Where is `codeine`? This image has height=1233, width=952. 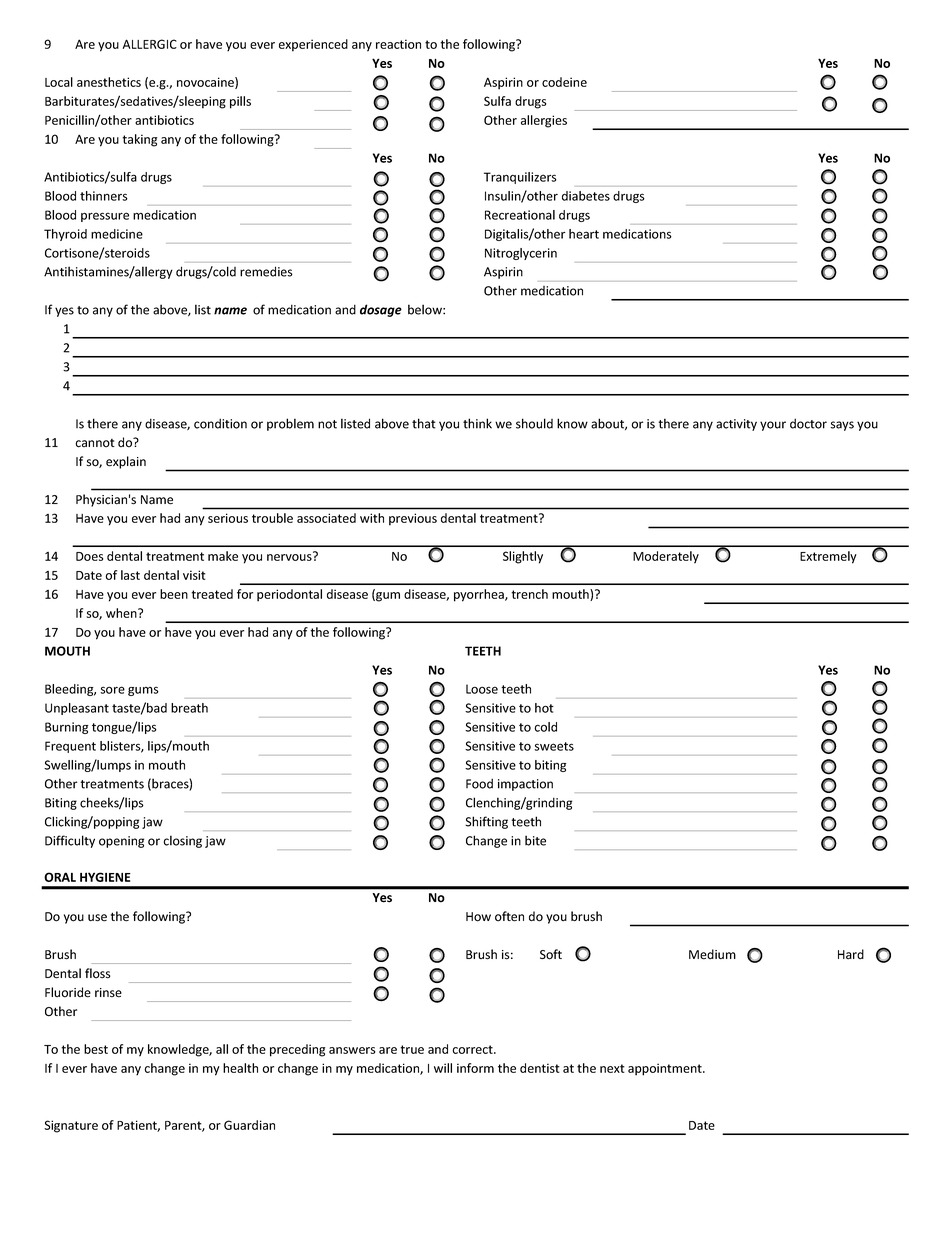
codeine is located at coordinates (564, 82).
